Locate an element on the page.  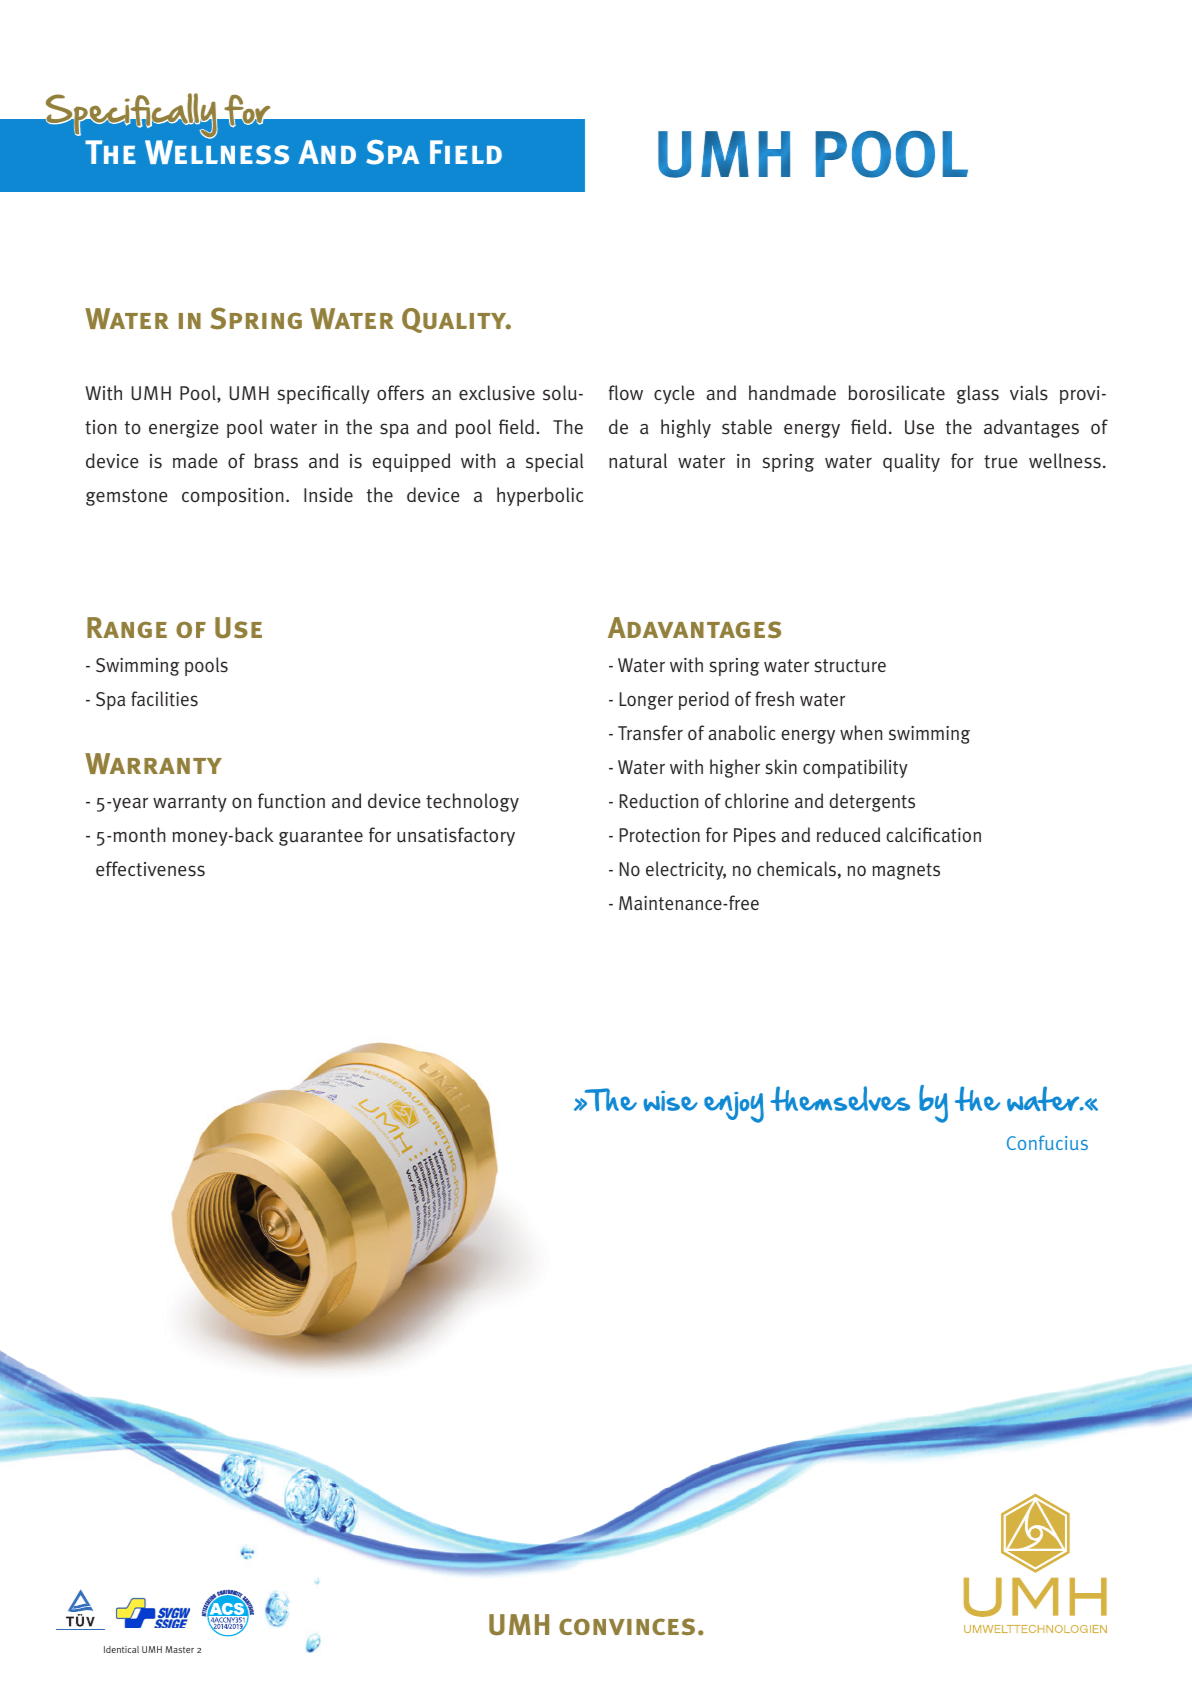
Transfer is located at coordinates (650, 733).
